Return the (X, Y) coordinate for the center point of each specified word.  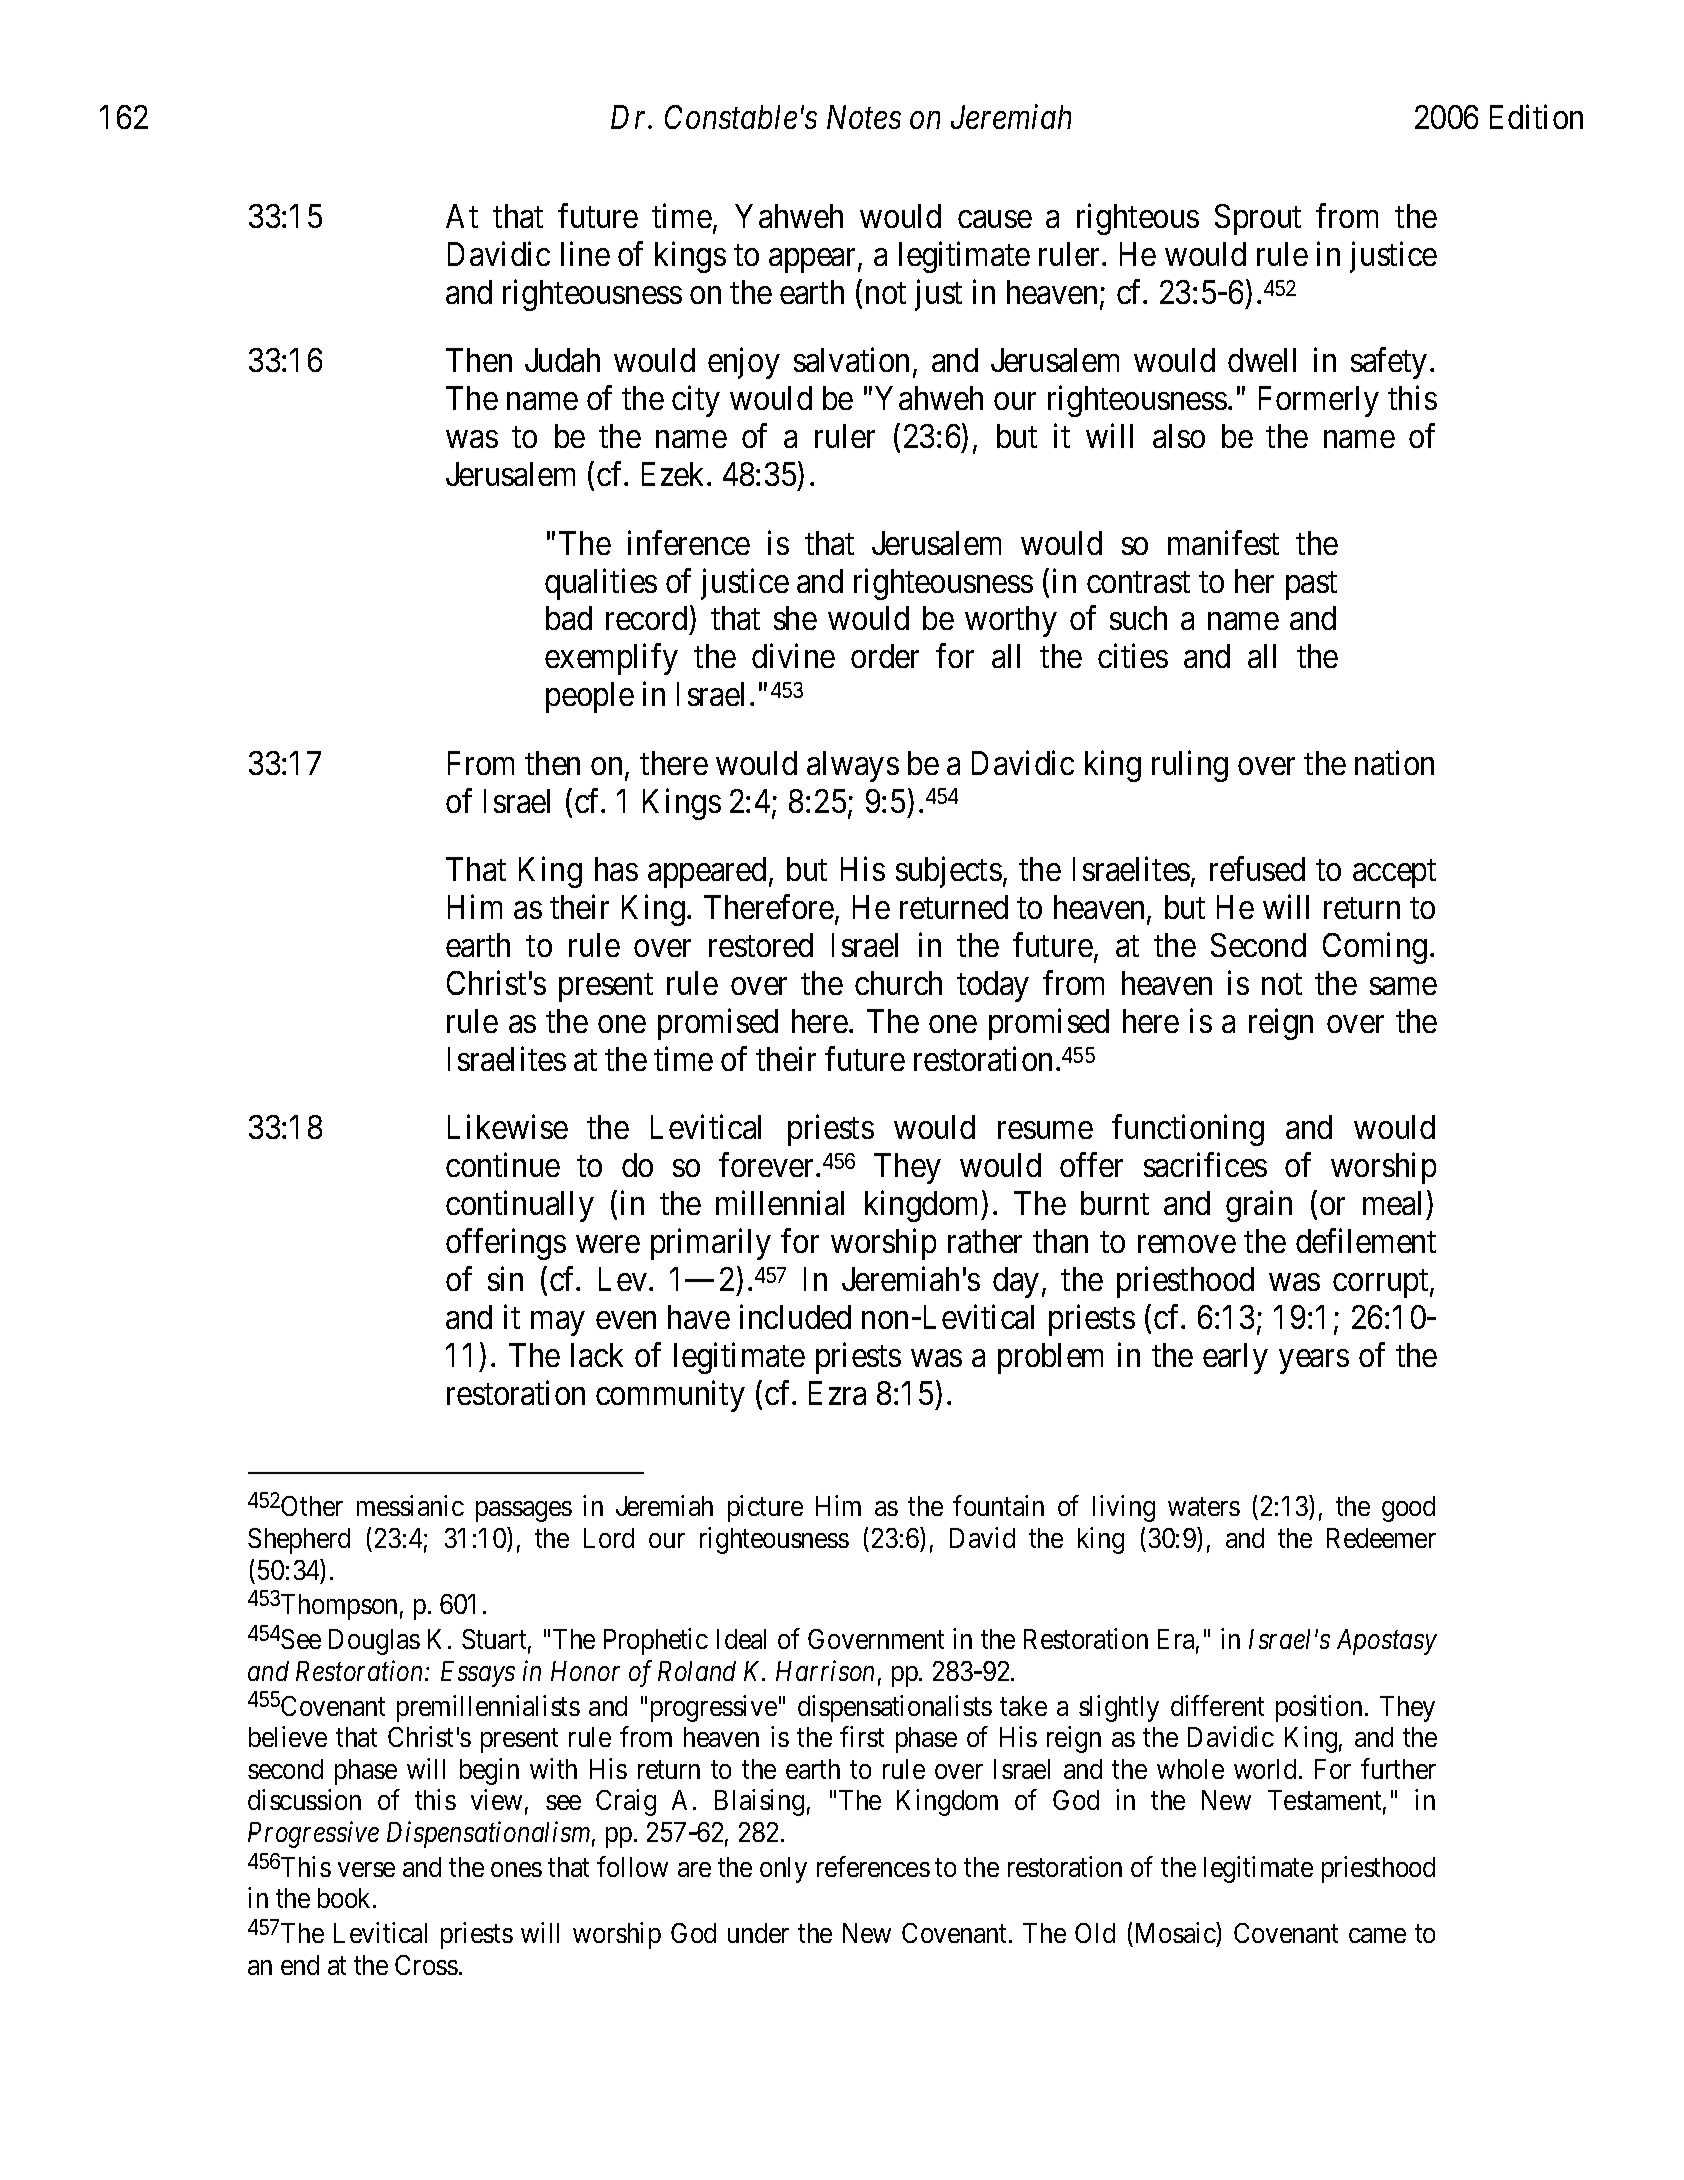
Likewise (508, 1127)
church (898, 983)
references (873, 1866)
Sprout (1258, 219)
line (585, 254)
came (1377, 1936)
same (1403, 986)
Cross (426, 1965)
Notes (864, 117)
